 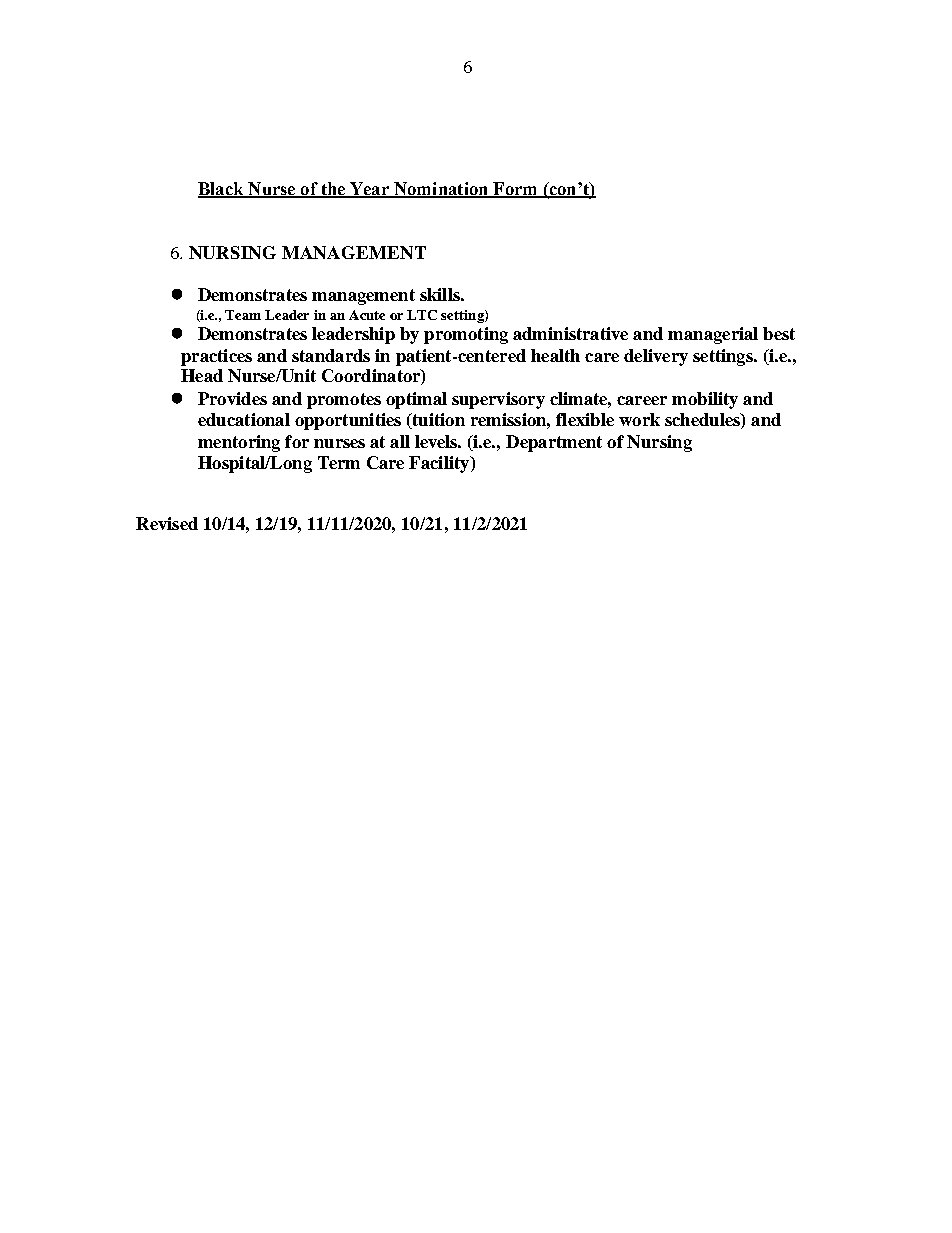 What do you see at coordinates (167, 523) in the page?
I see `Revised` at bounding box center [167, 523].
